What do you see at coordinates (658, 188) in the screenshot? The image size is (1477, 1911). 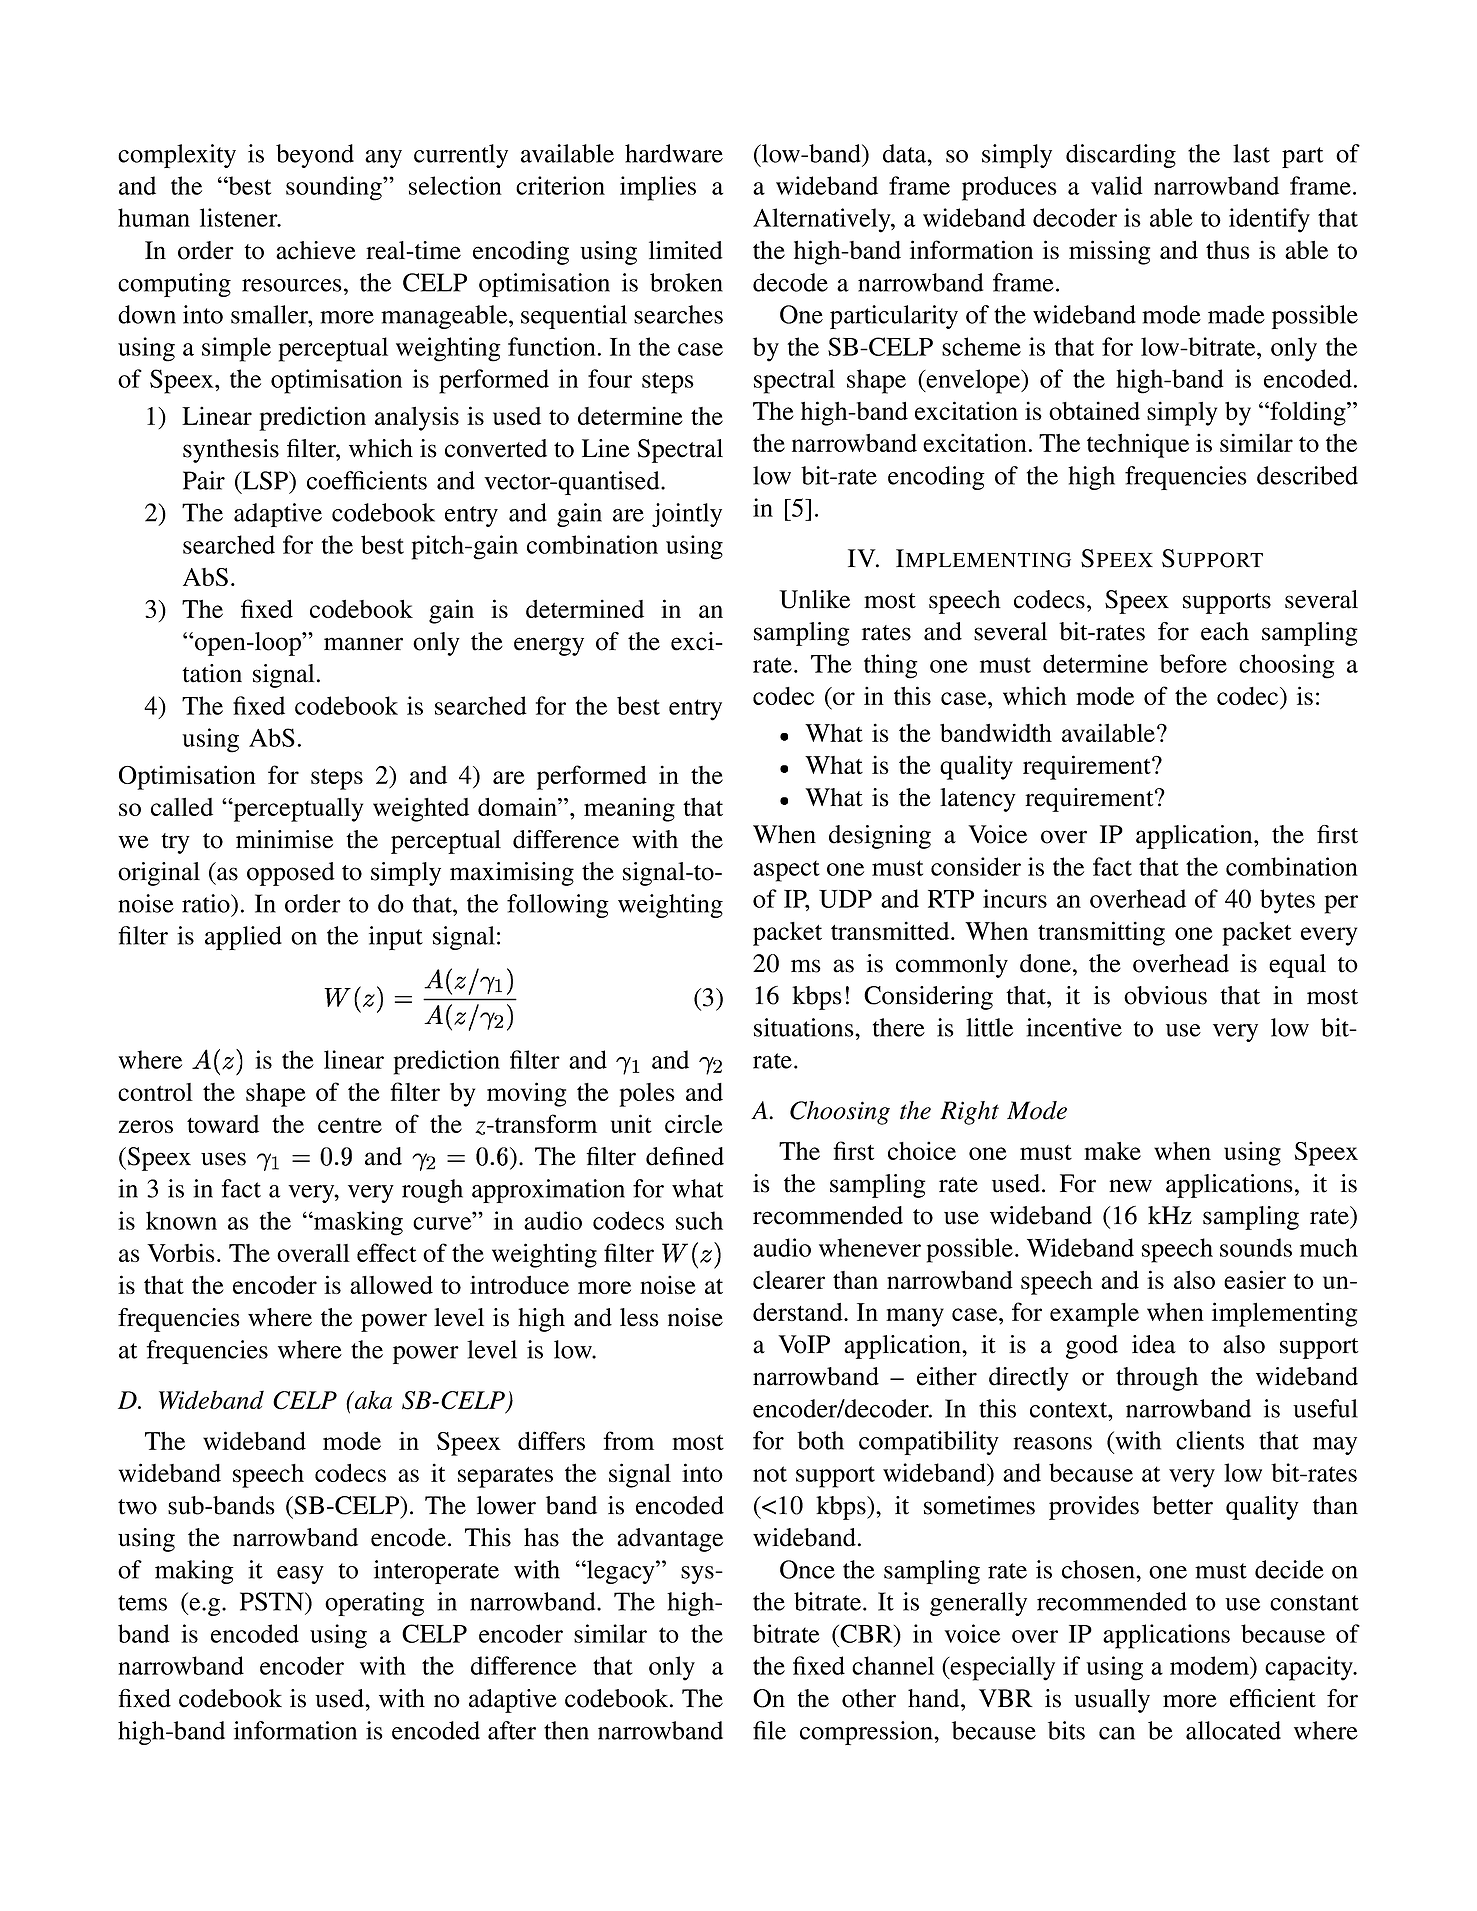 I see `implies` at bounding box center [658, 188].
